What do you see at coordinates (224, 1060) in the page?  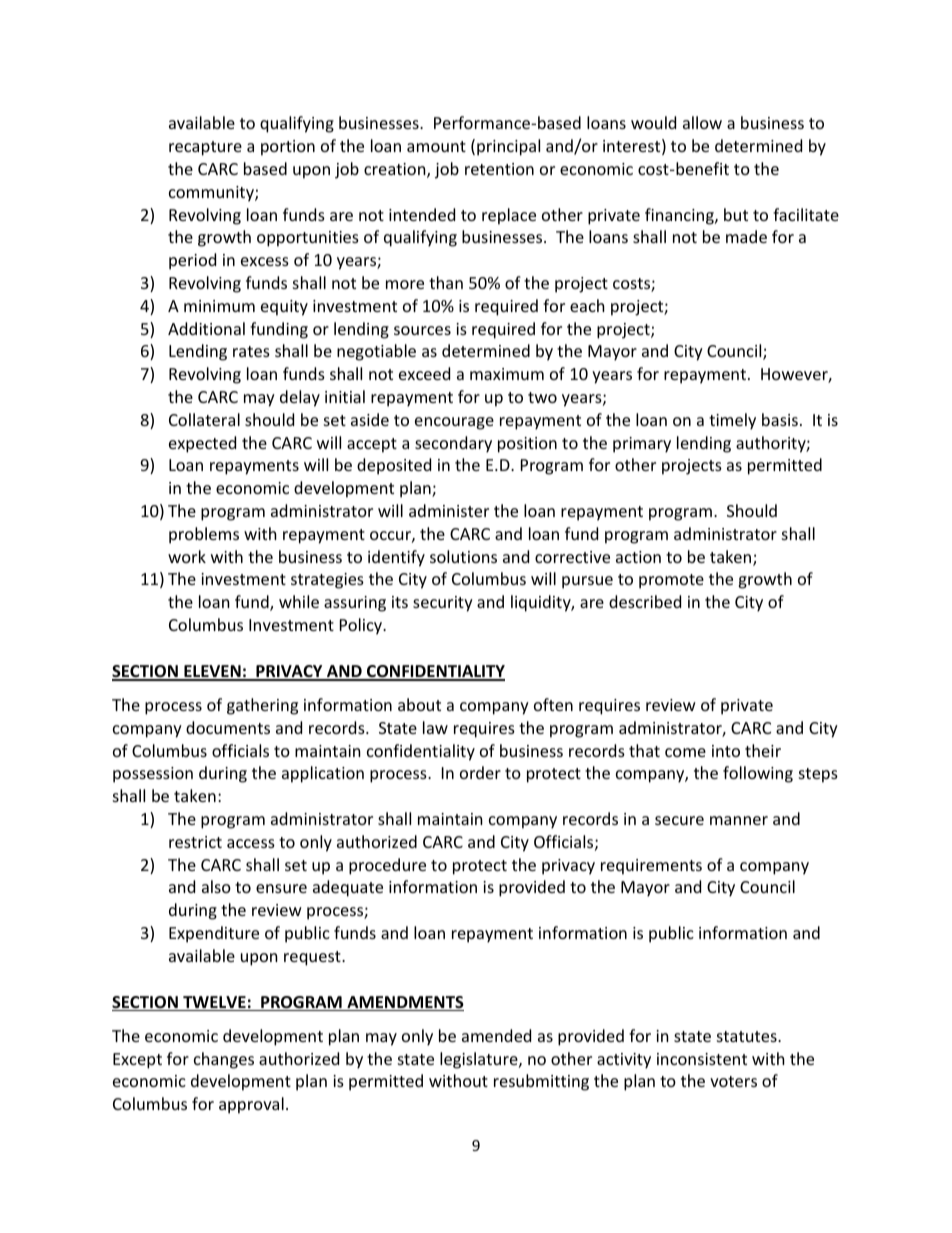 I see `changes` at bounding box center [224, 1060].
